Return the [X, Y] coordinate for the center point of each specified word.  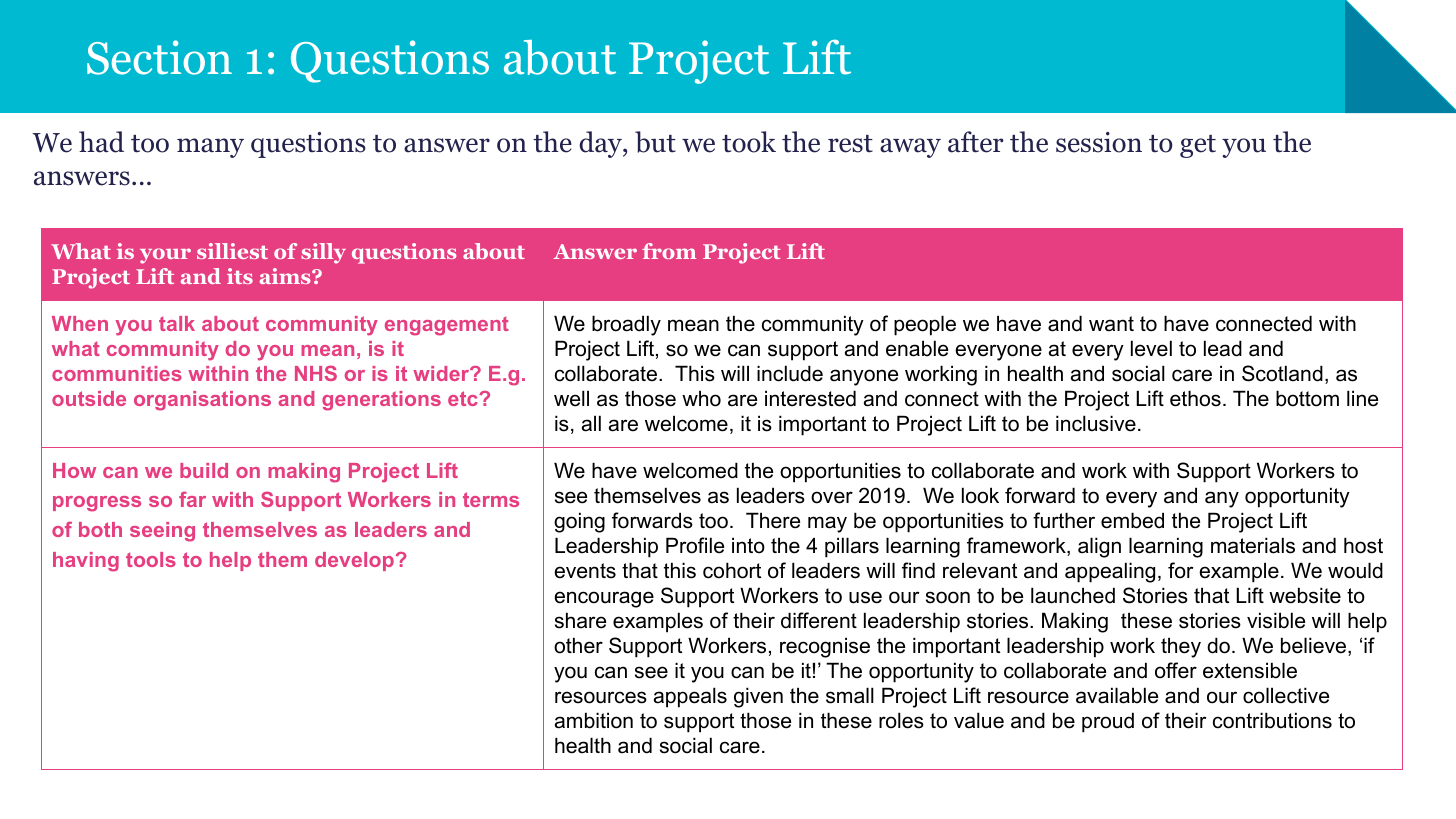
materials [1253, 545]
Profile [695, 545]
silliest [232, 251]
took [749, 142]
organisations [202, 401]
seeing [162, 532]
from [669, 251]
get [1198, 146]
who [701, 398]
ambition [594, 720]
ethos [1195, 398]
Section [159, 57]
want [1111, 324]
